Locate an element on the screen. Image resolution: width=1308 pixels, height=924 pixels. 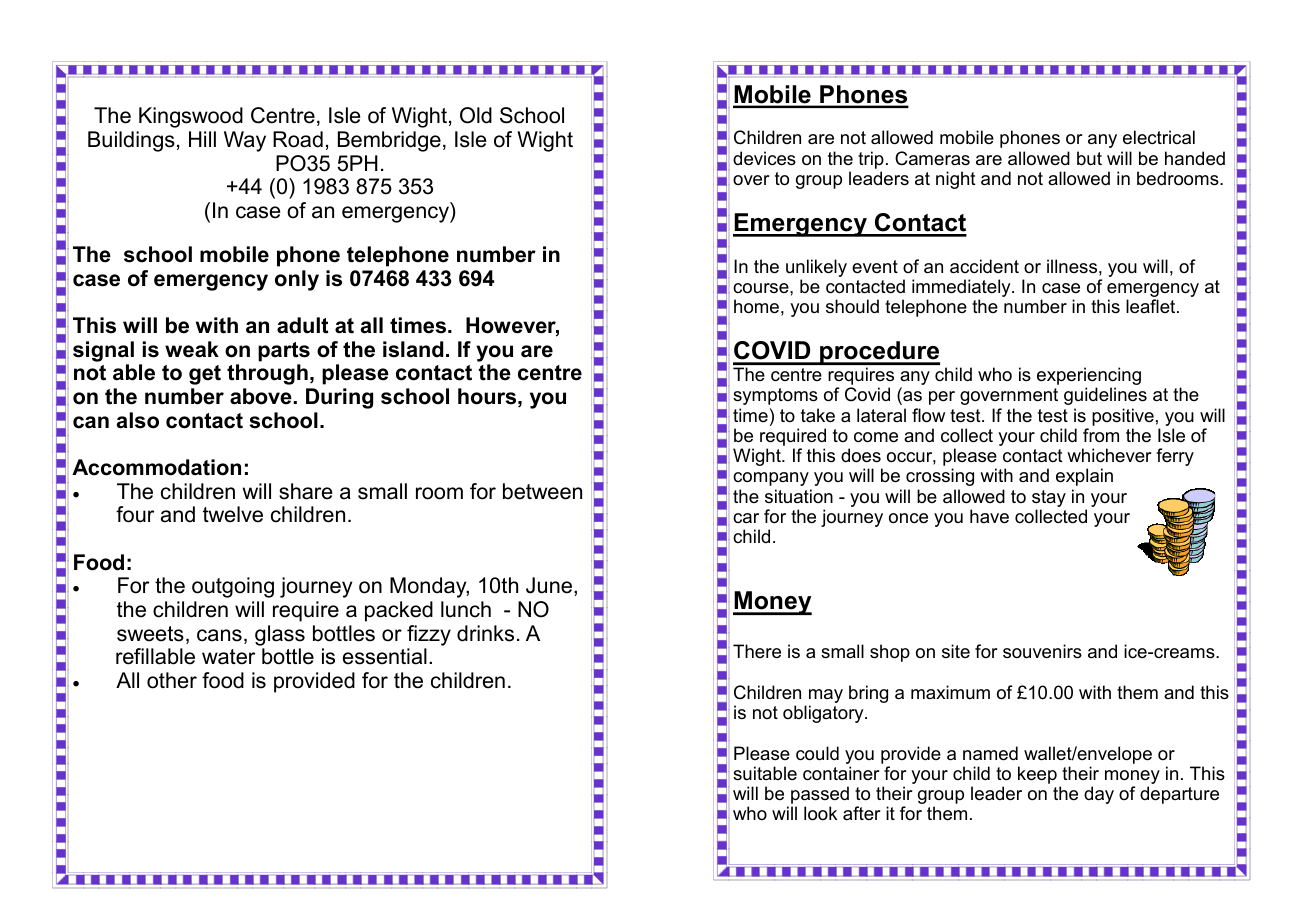
other is located at coordinates (172, 680).
